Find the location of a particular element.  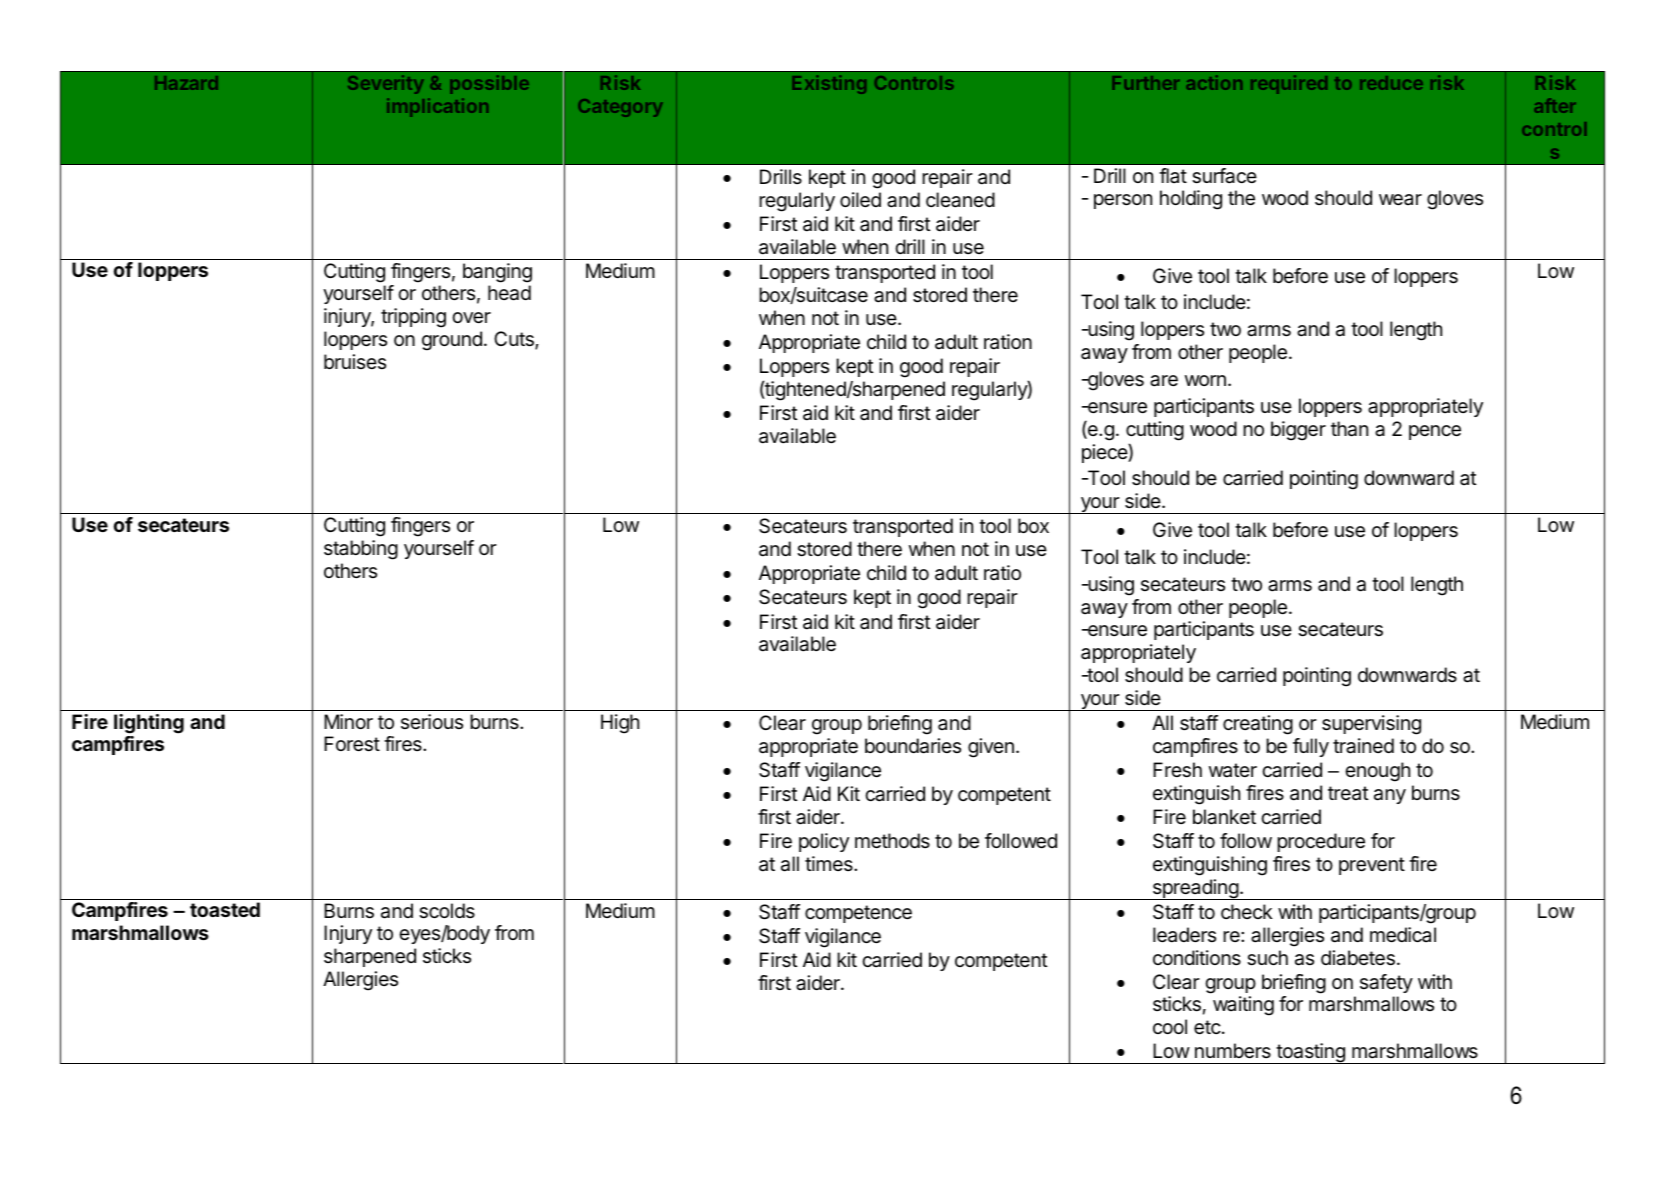

oiled is located at coordinates (860, 200).
